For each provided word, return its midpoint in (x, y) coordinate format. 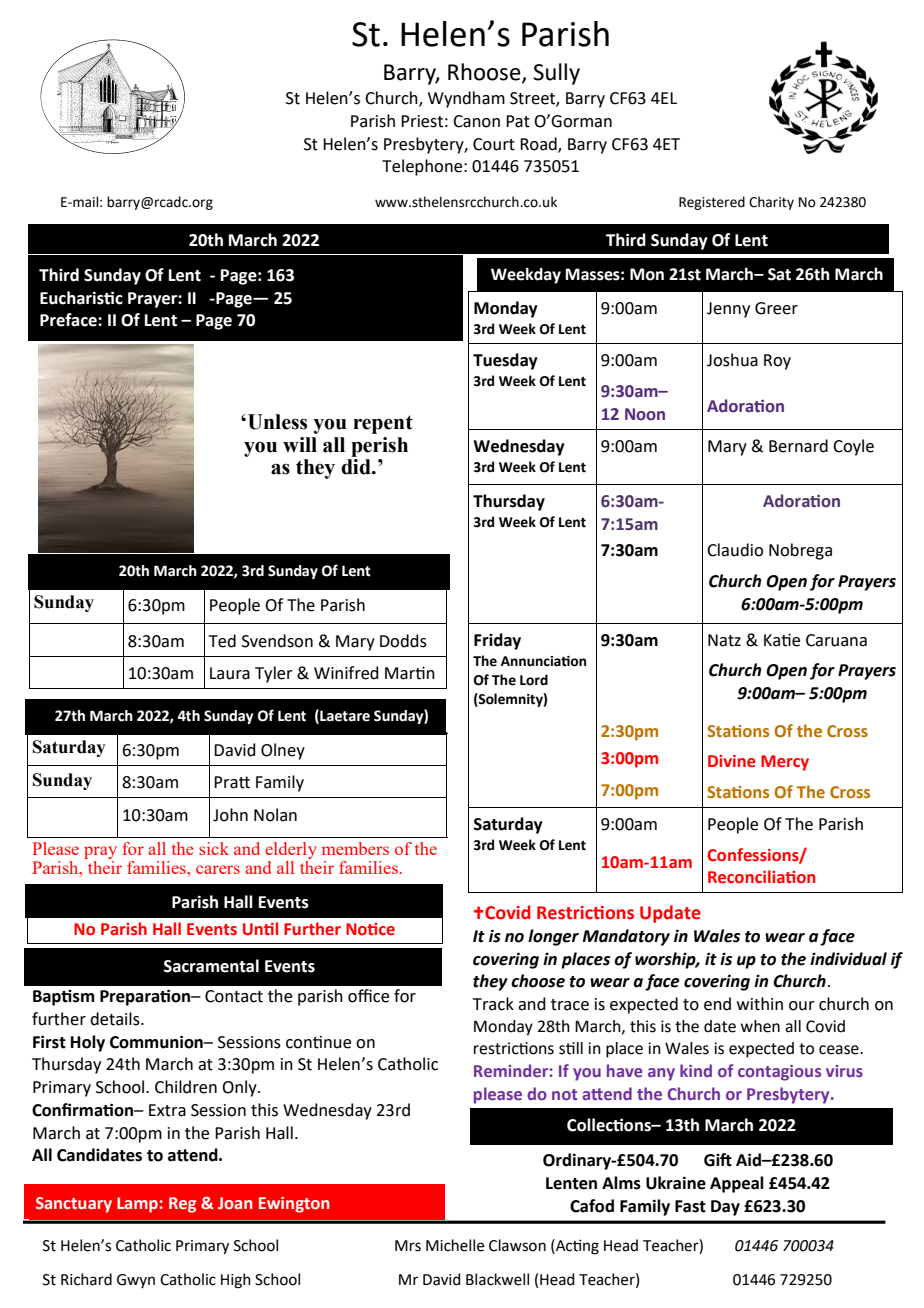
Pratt (232, 782)
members (355, 848)
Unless (277, 422)
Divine (732, 761)
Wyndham (466, 99)
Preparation (146, 997)
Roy (777, 362)
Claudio (735, 550)
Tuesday (505, 361)
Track (493, 1004)
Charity (771, 203)
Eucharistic (81, 298)
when (760, 1026)
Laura (230, 673)
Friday (497, 641)
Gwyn (136, 1281)
